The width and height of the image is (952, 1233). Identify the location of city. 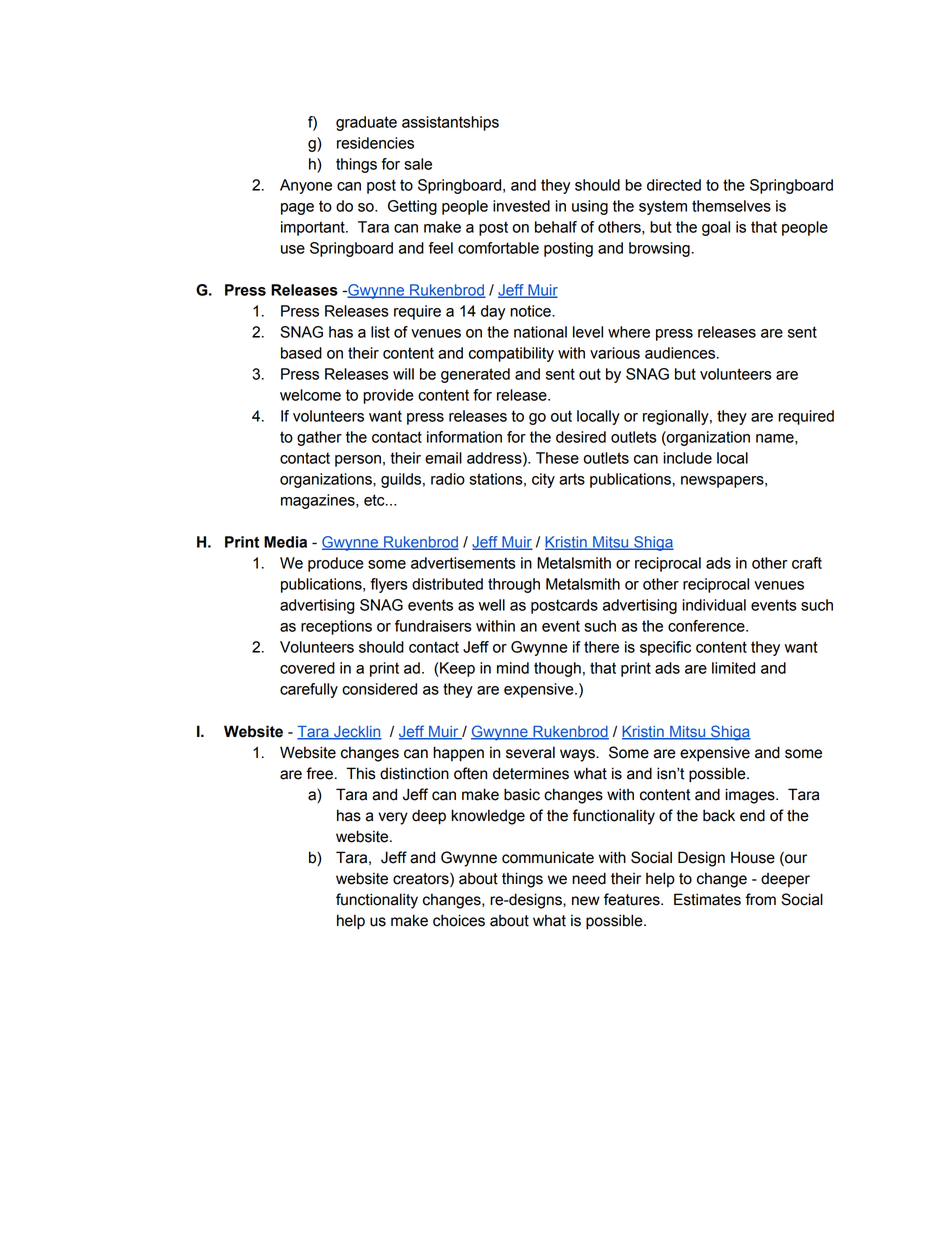
(543, 480).
